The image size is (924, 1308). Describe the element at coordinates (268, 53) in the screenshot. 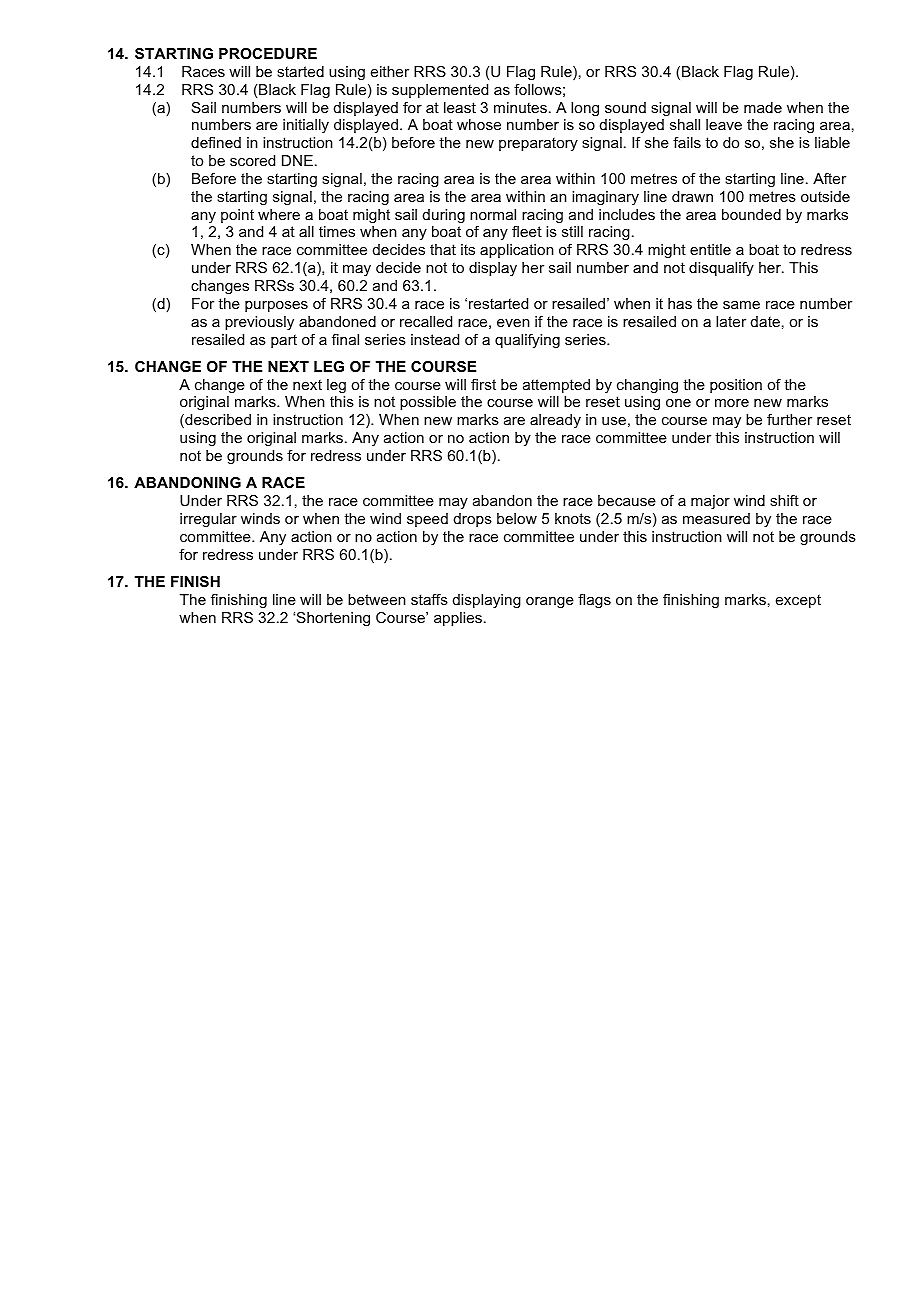

I see `PROCEDURE` at that location.
